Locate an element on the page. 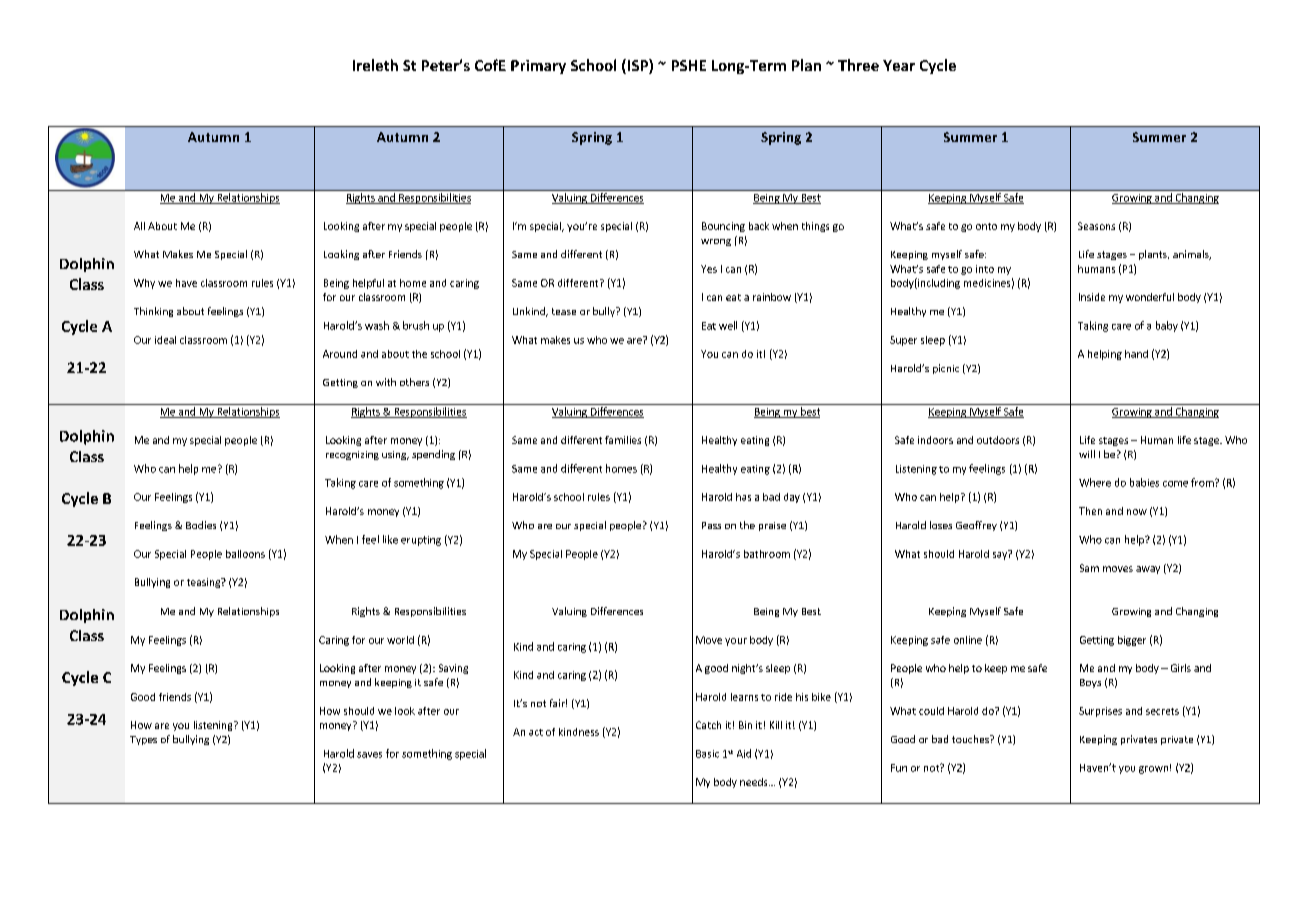 The image size is (1308, 924). PSHE is located at coordinates (689, 65).
